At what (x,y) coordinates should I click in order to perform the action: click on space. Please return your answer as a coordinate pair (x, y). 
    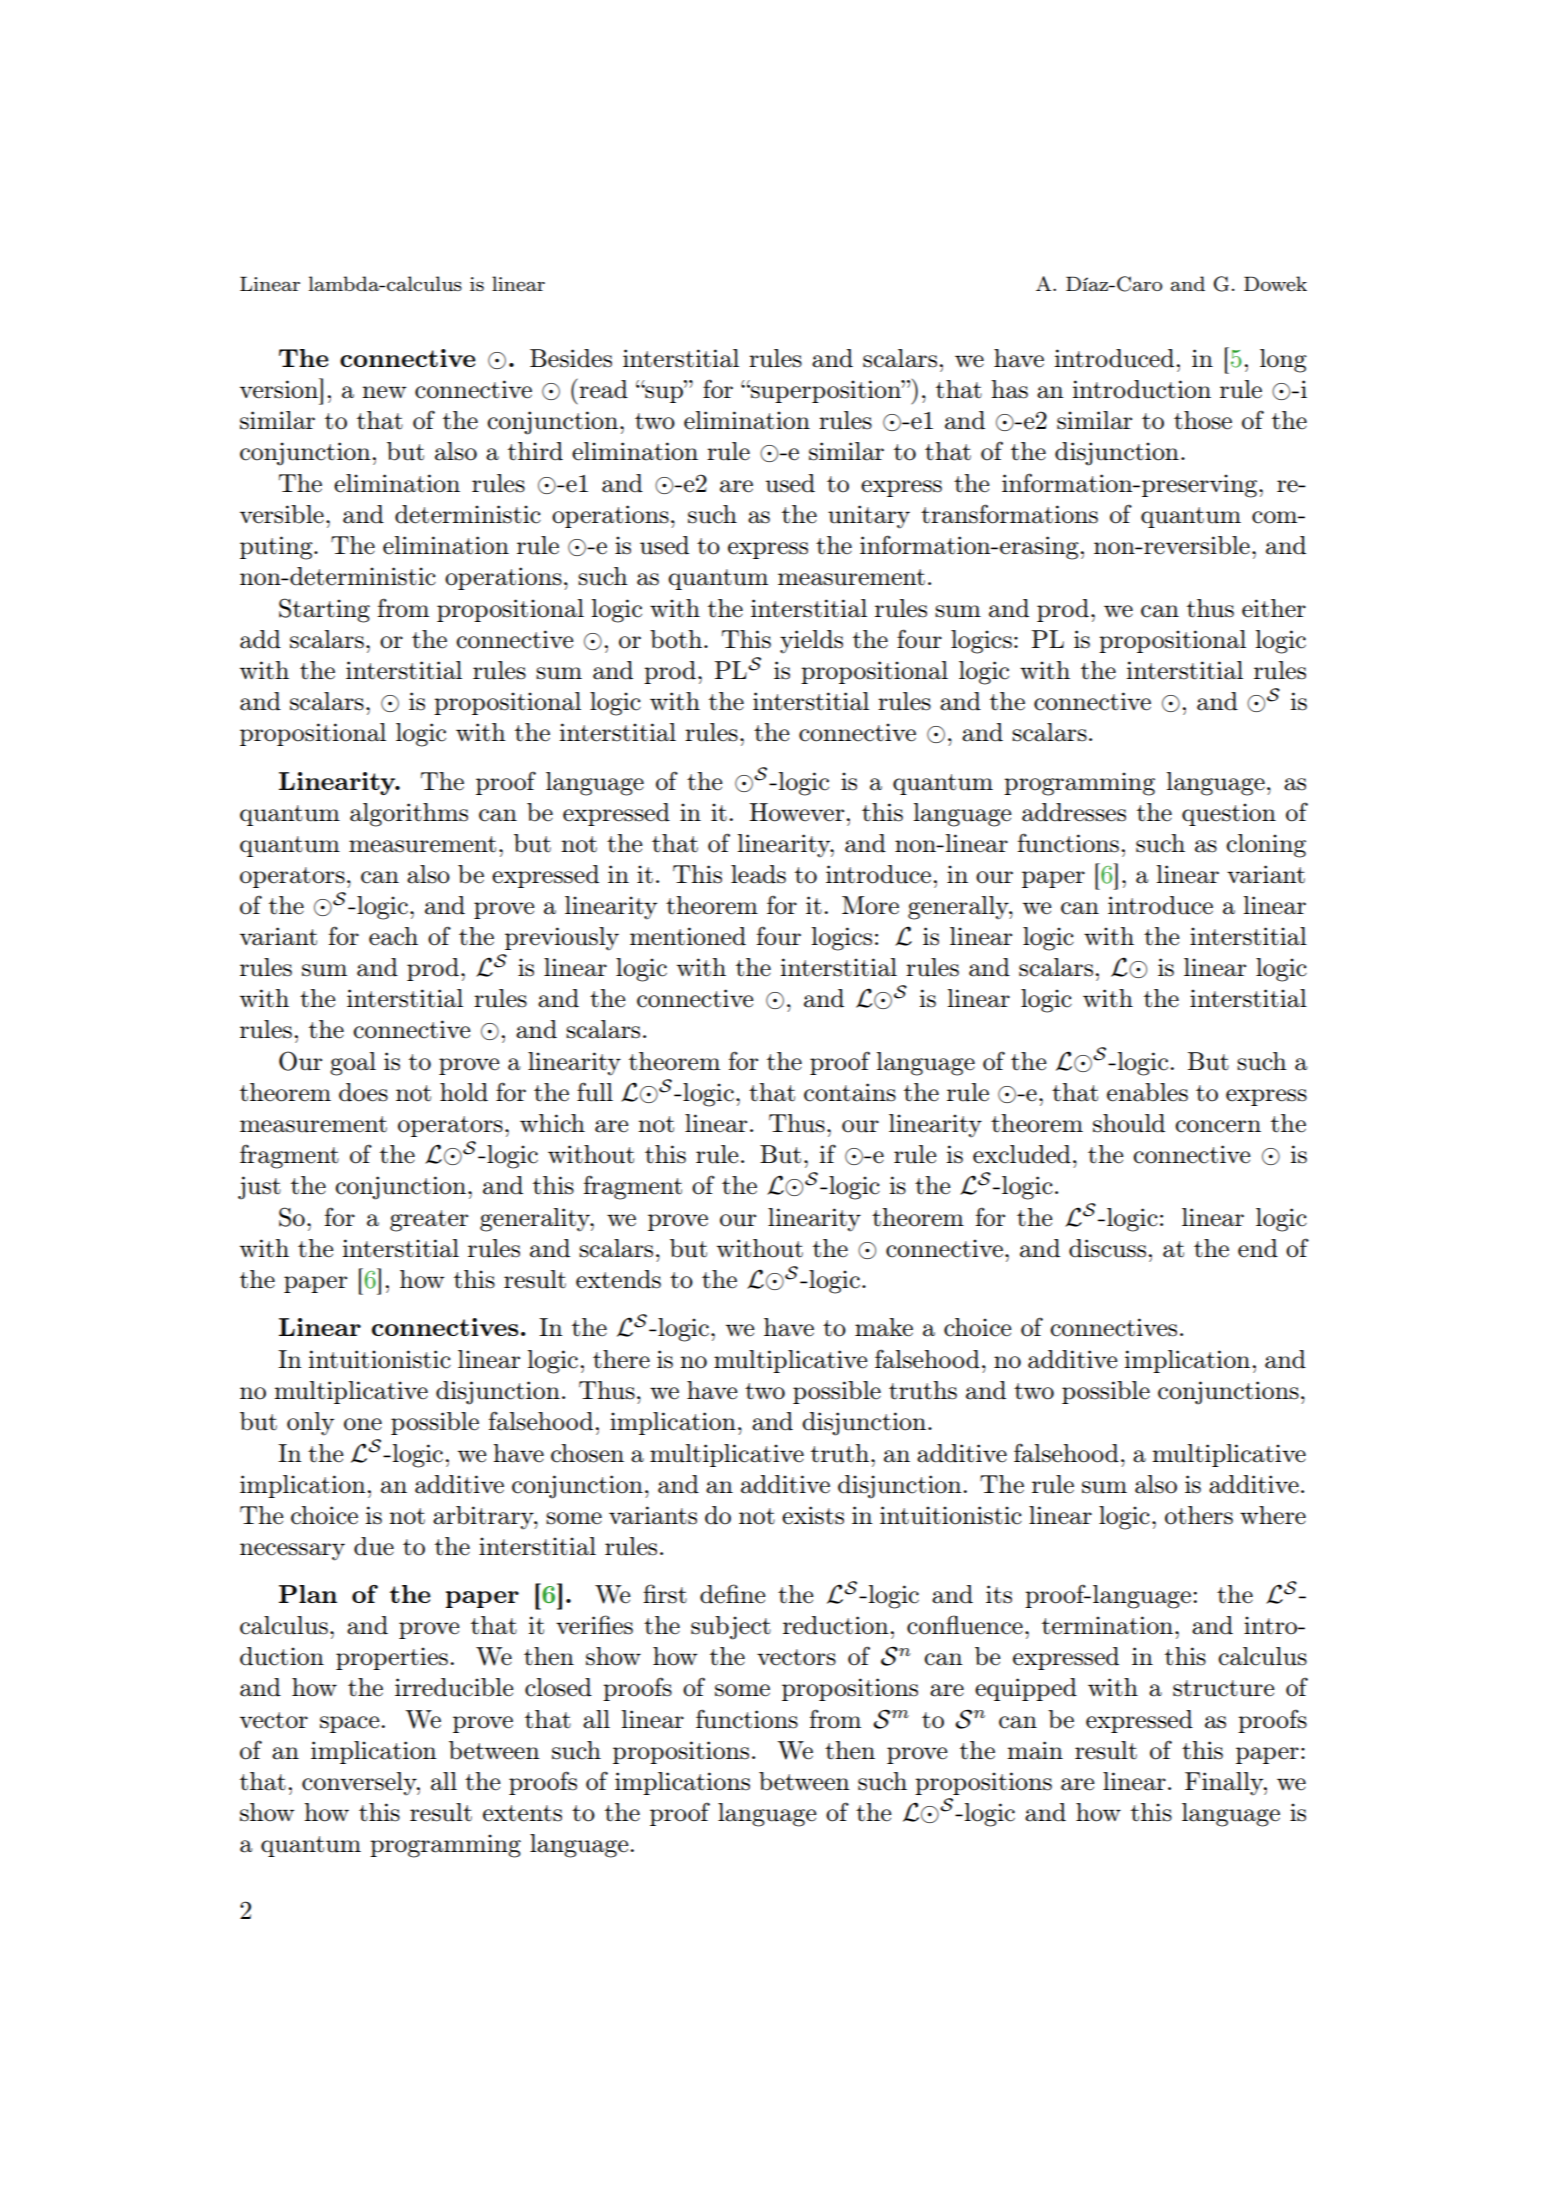
    Looking at the image, I should click on (349, 1724).
